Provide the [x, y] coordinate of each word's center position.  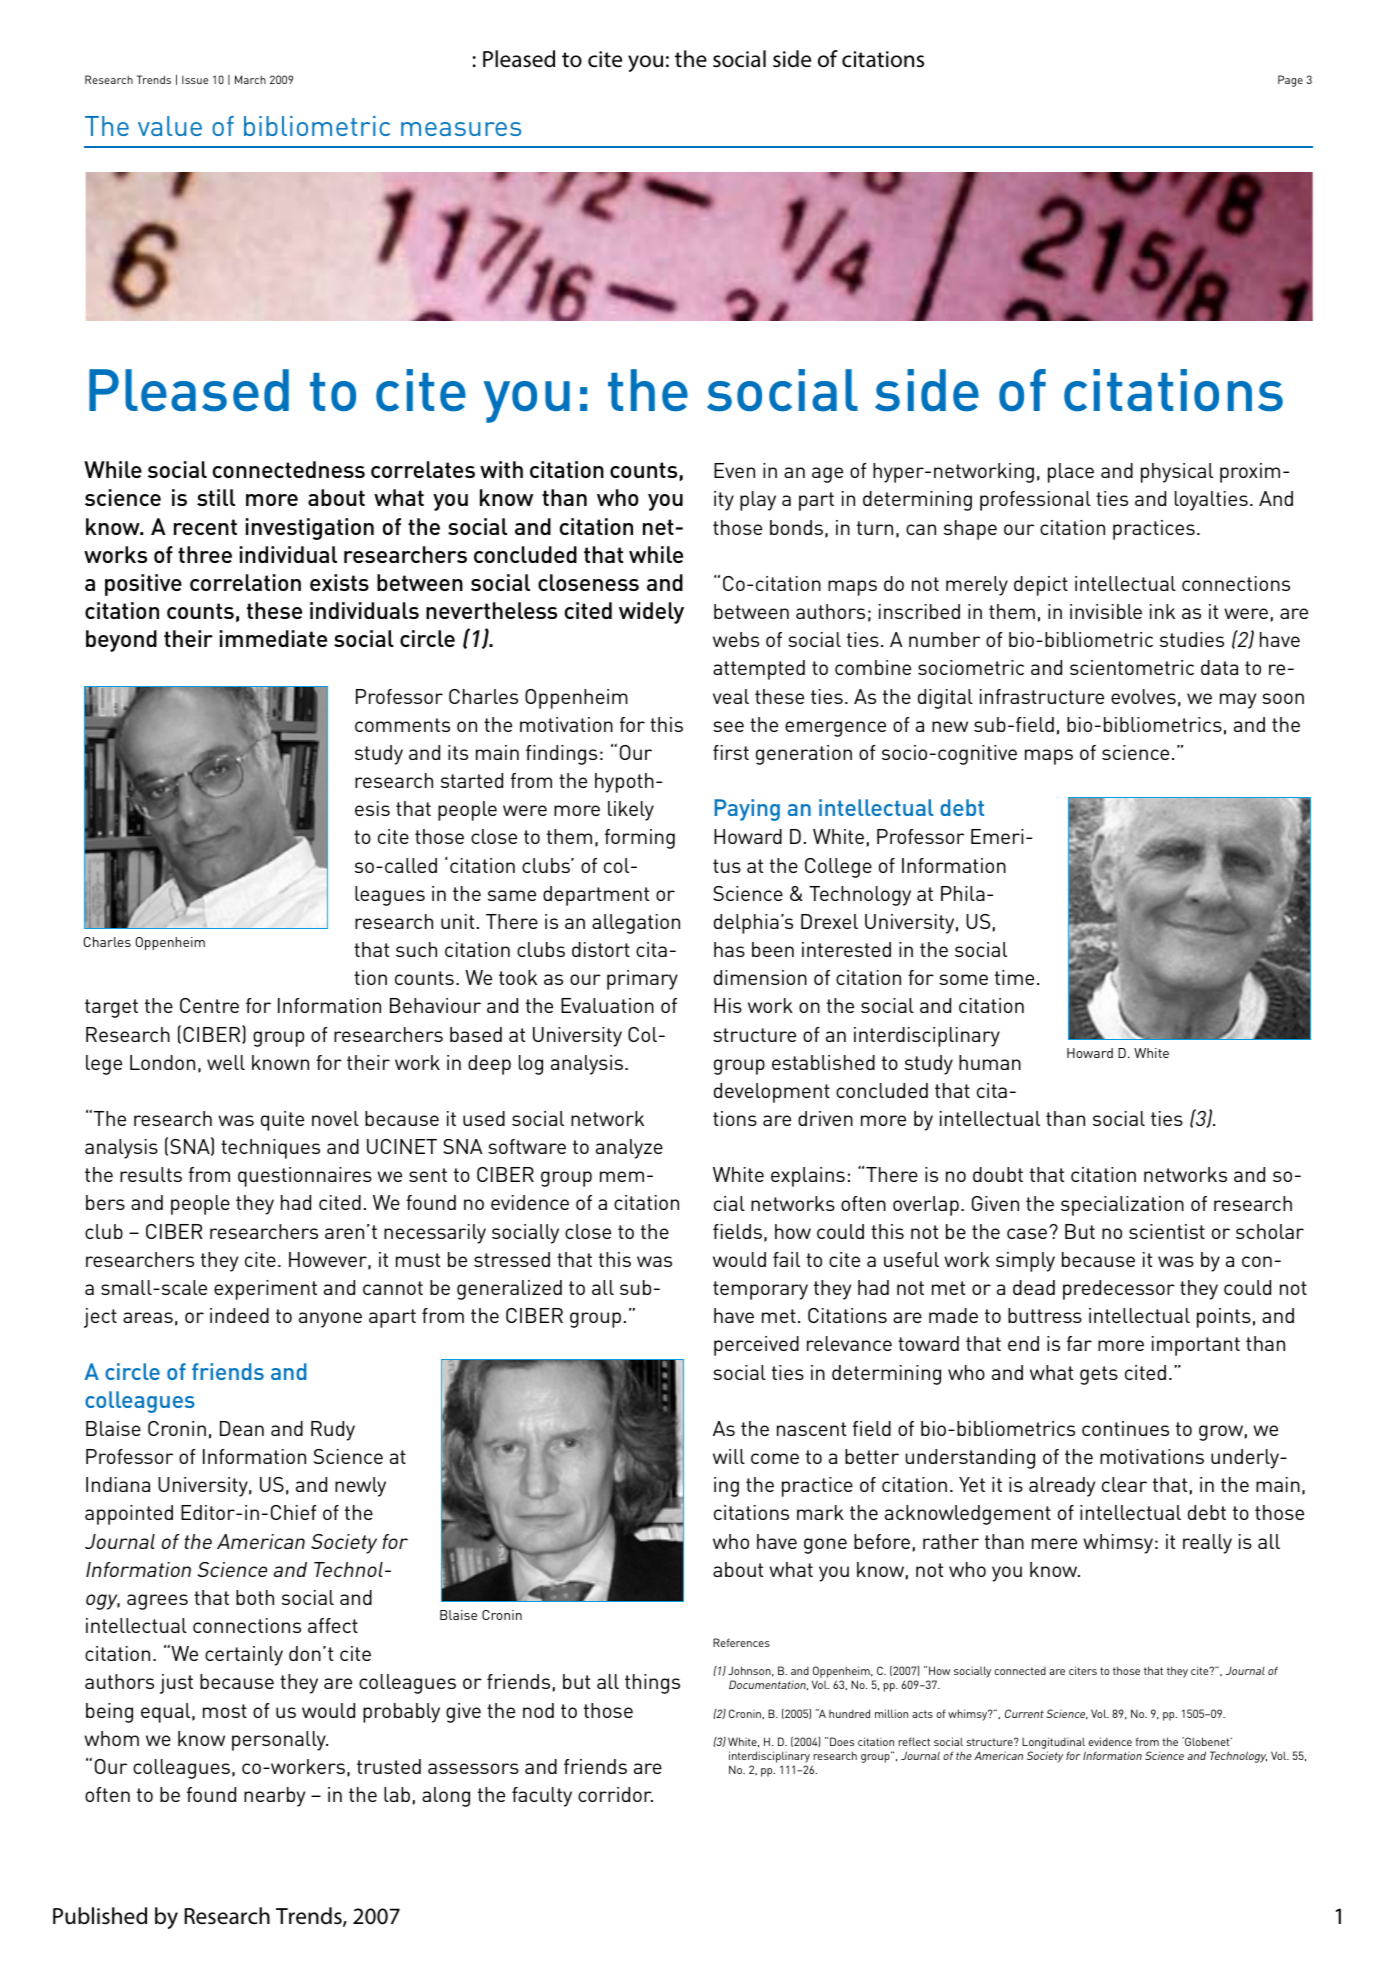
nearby [274, 1797]
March [250, 79]
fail [786, 1259]
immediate [273, 638]
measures [461, 129]
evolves [1143, 696]
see [728, 726]
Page [1290, 81]
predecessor [1119, 1290]
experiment [265, 1290]
